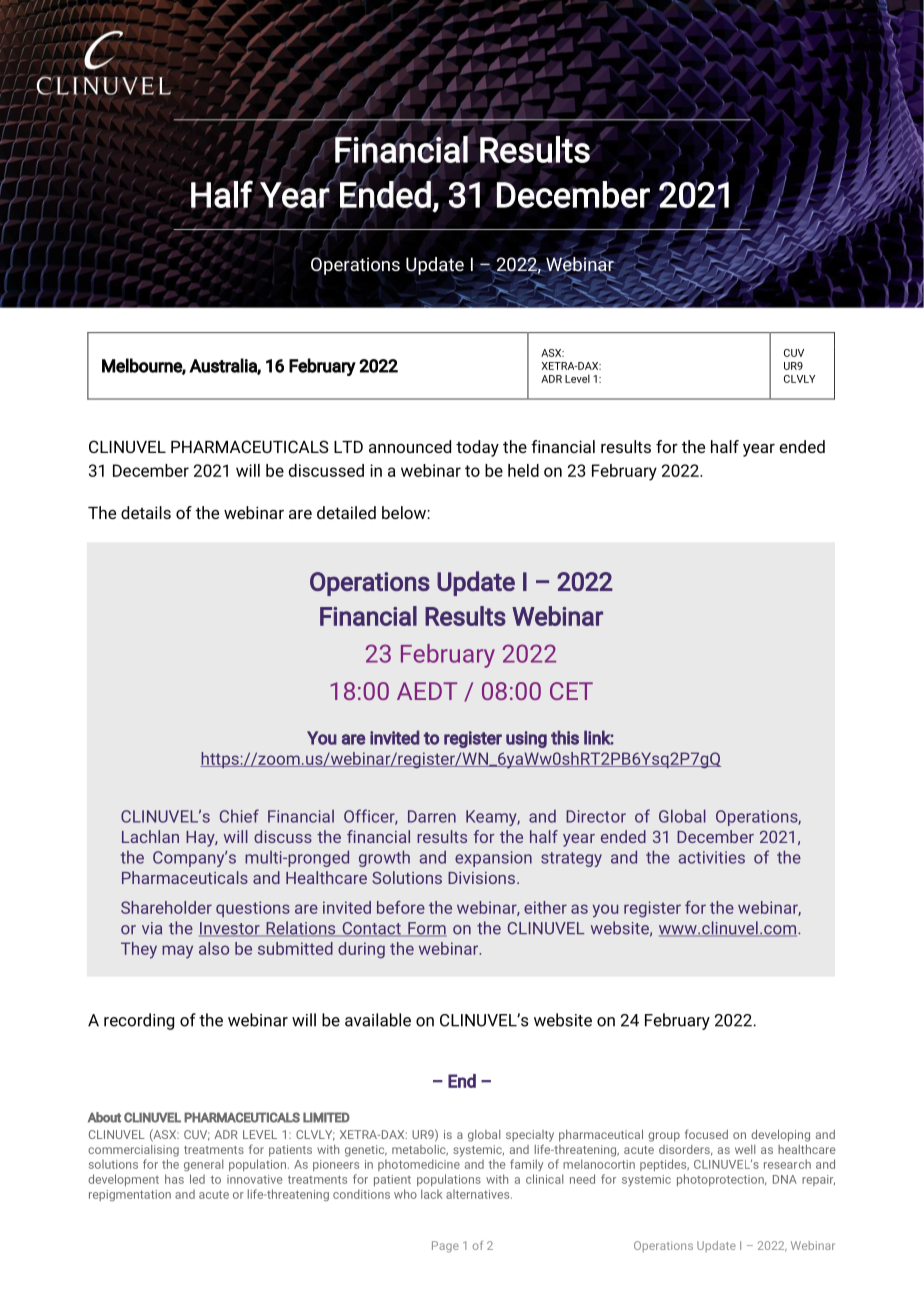 The height and width of the screenshot is (1308, 924). What do you see at coordinates (523, 470) in the screenshot?
I see `held` at bounding box center [523, 470].
